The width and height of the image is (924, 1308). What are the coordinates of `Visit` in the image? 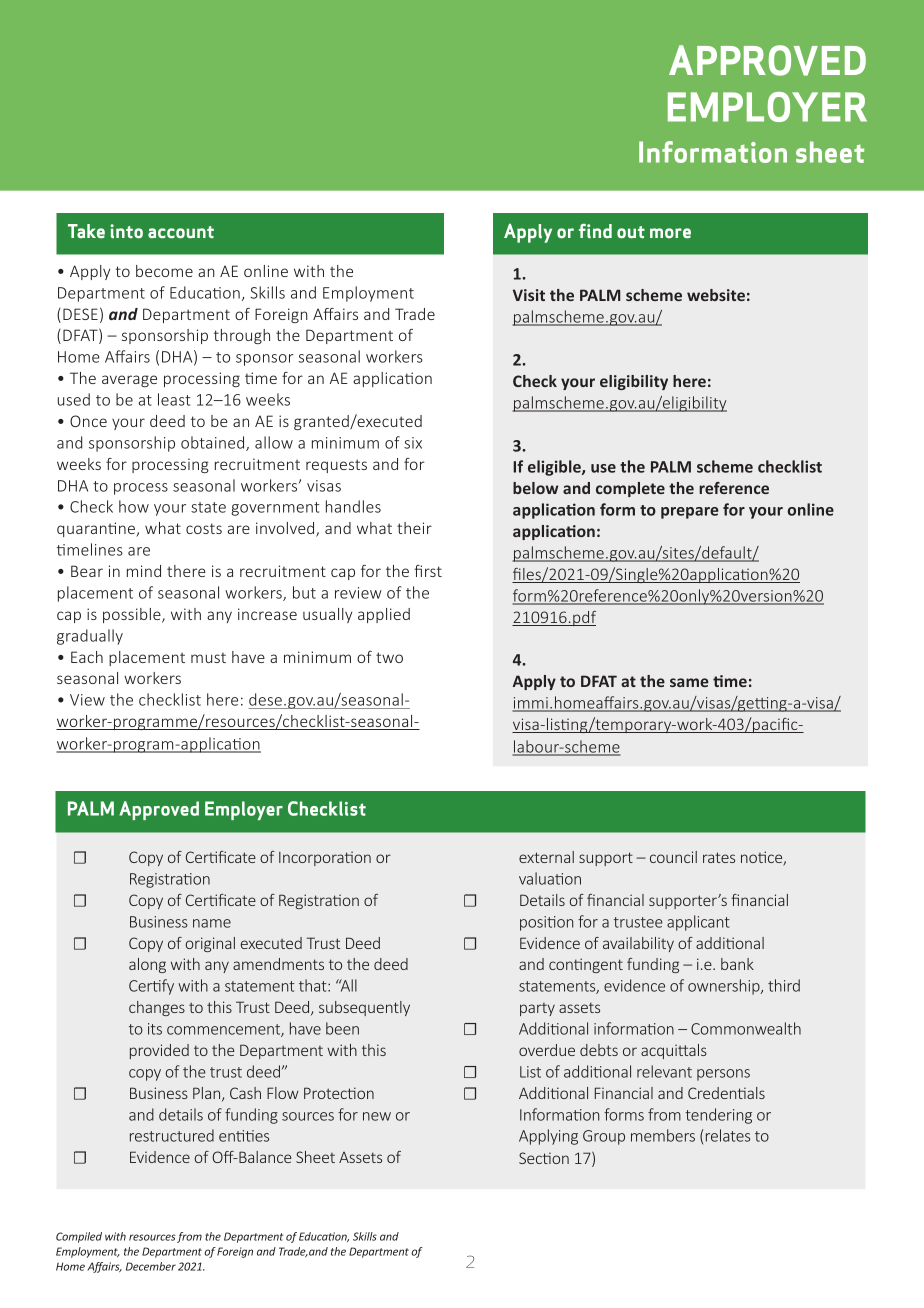 It's located at (529, 295).
